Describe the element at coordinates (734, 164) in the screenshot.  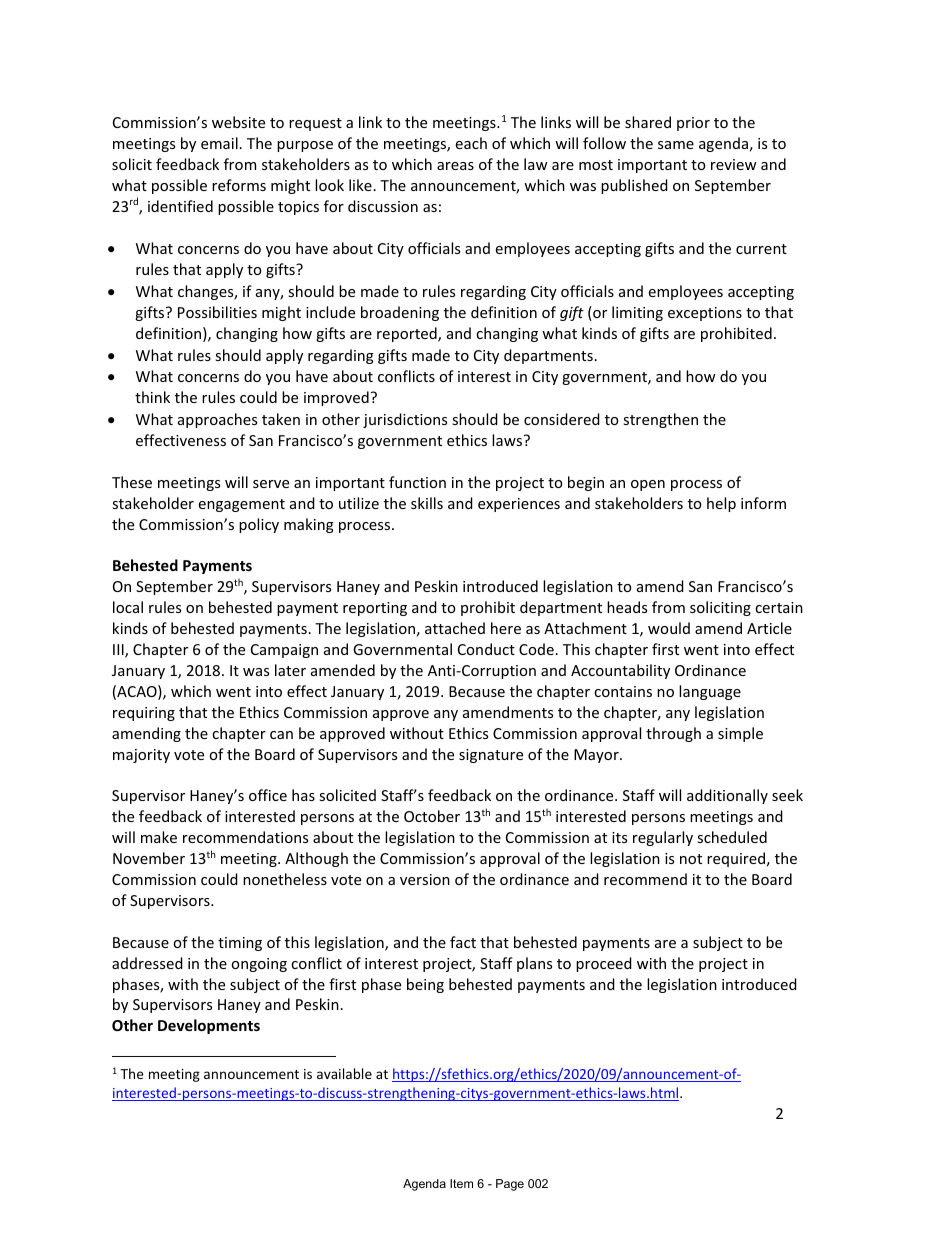
I see `review` at that location.
